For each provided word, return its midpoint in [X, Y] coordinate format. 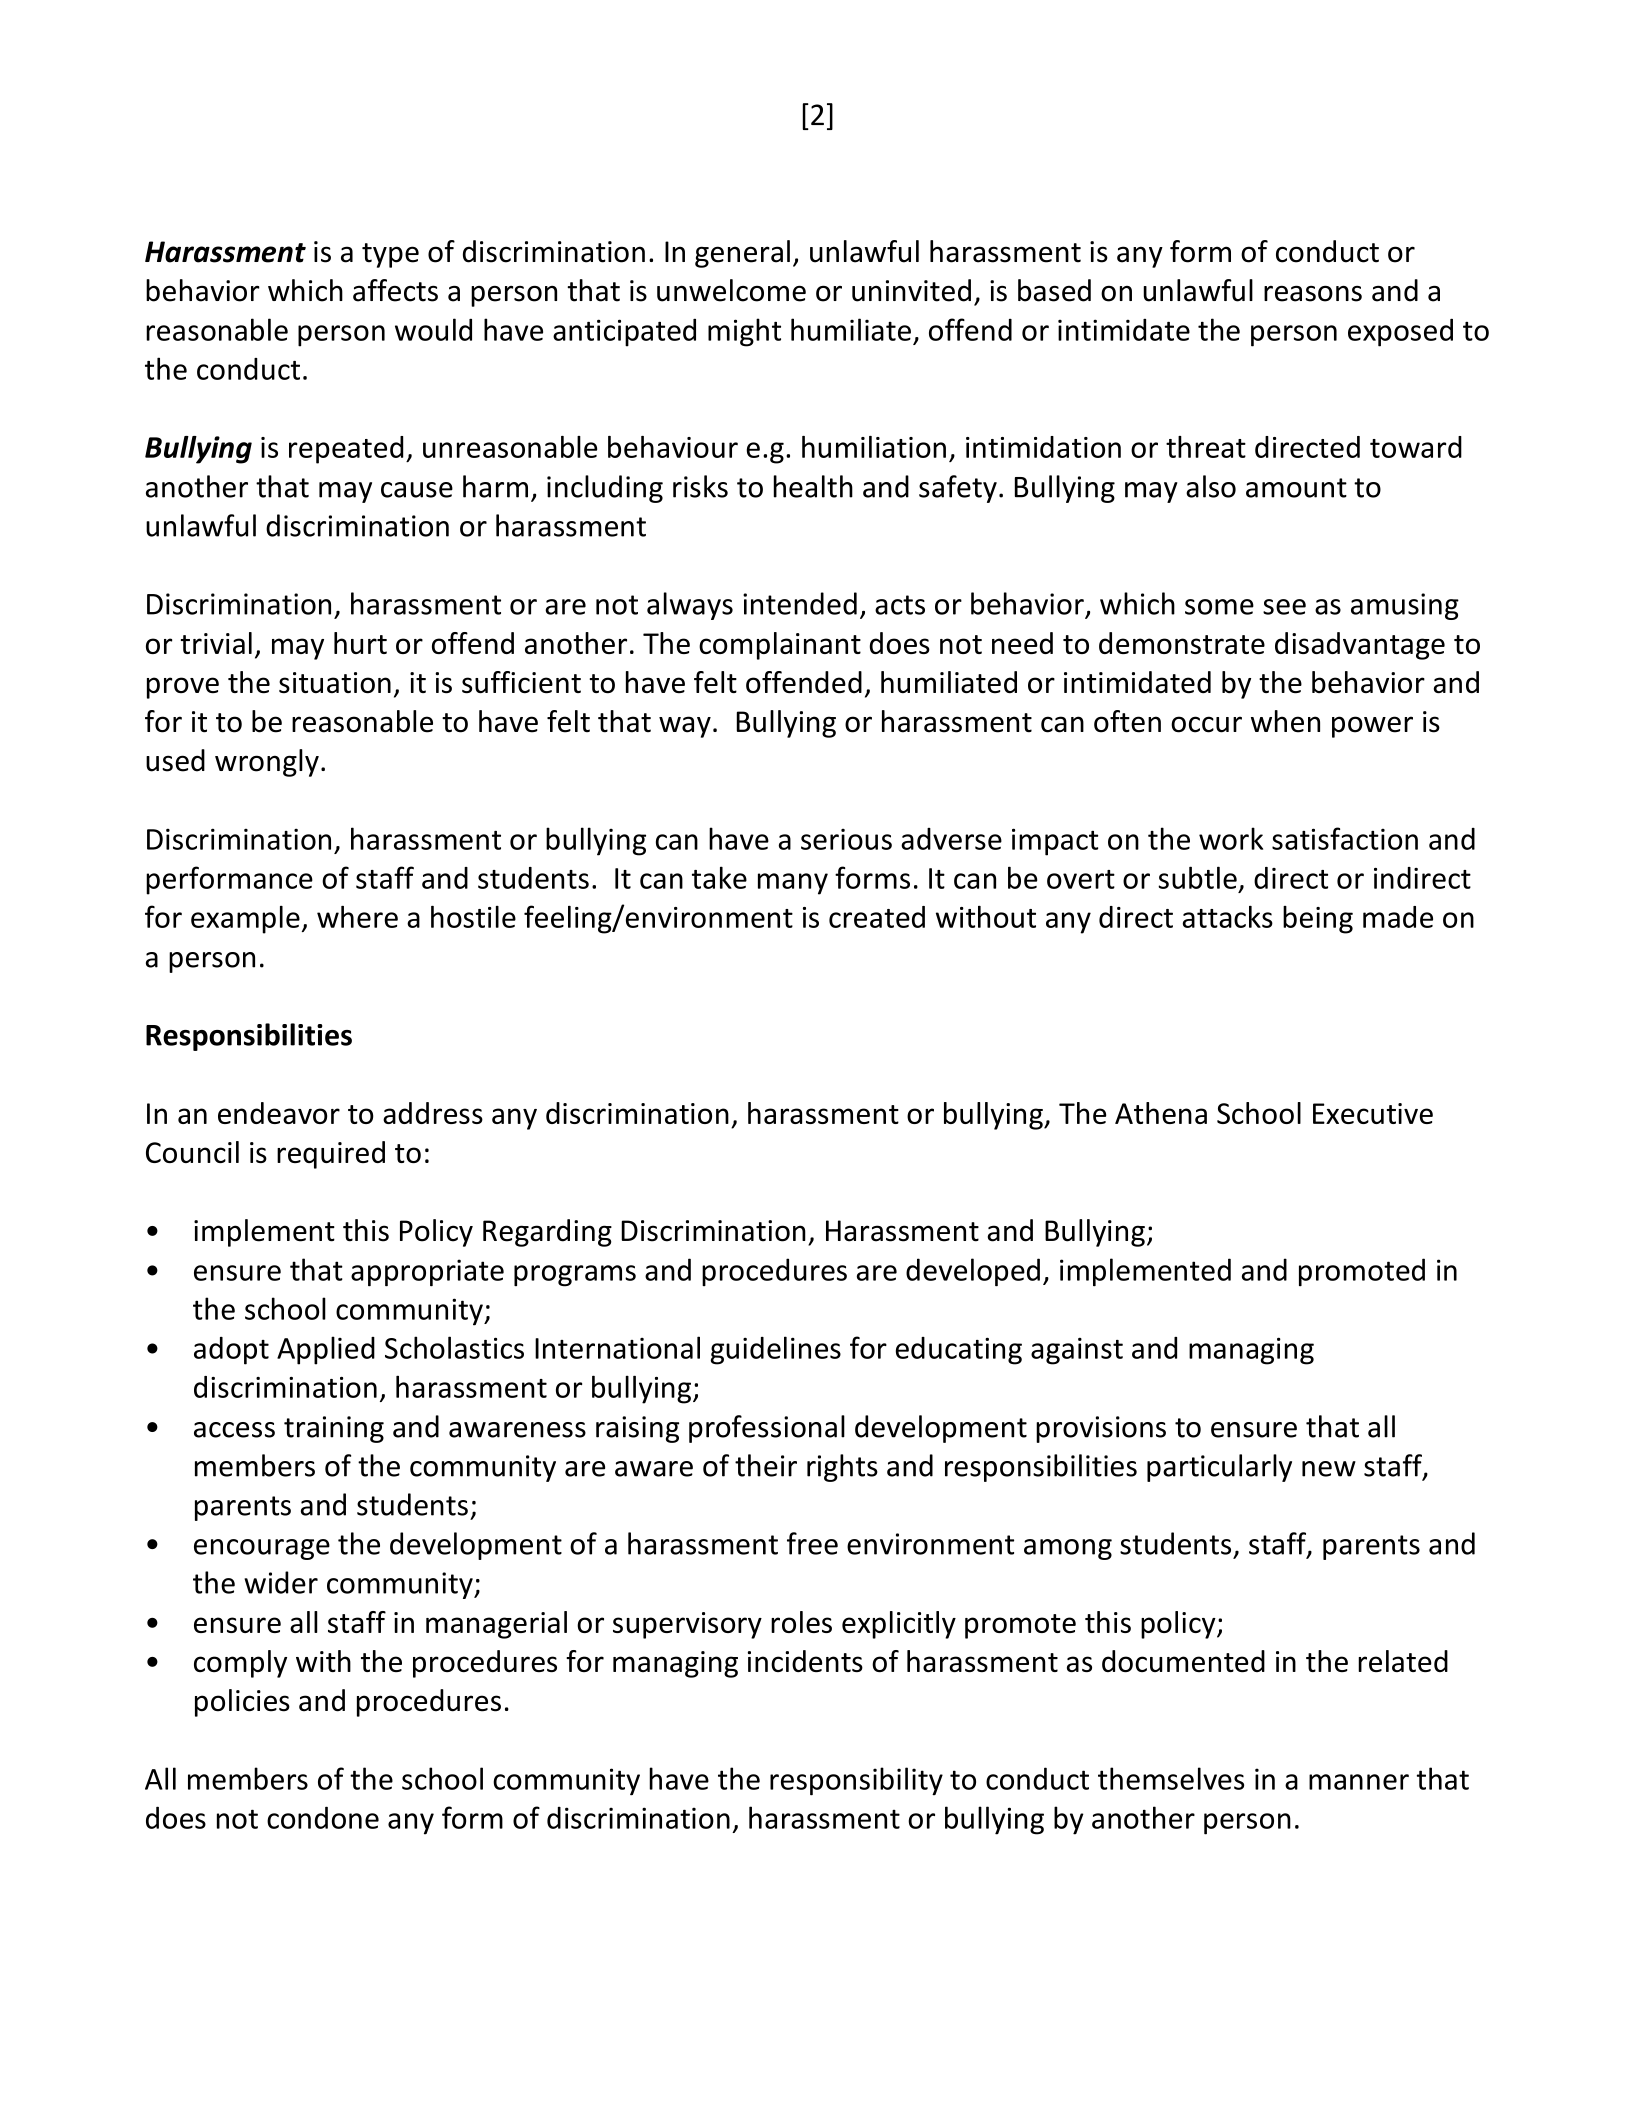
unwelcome [731, 290]
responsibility [856, 1781]
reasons [1313, 294]
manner [1359, 1782]
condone [323, 1817]
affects [395, 290]
